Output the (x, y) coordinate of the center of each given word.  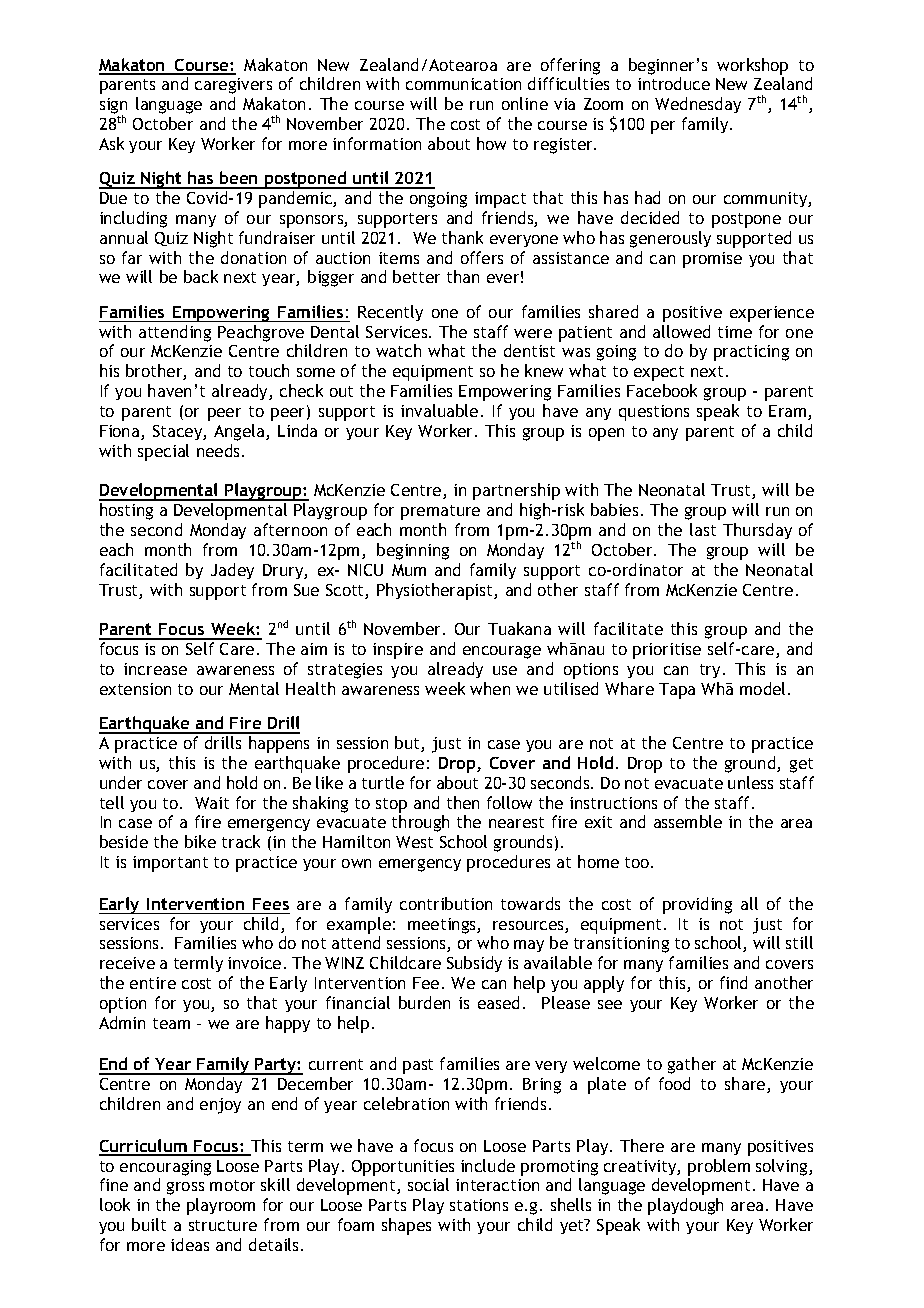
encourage (502, 652)
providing (697, 905)
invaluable (439, 410)
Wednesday (698, 105)
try (710, 671)
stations (479, 1205)
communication (463, 84)
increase (155, 669)
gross (185, 1188)
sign (113, 107)
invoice (254, 963)
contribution (446, 903)
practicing (751, 353)
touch (269, 370)
